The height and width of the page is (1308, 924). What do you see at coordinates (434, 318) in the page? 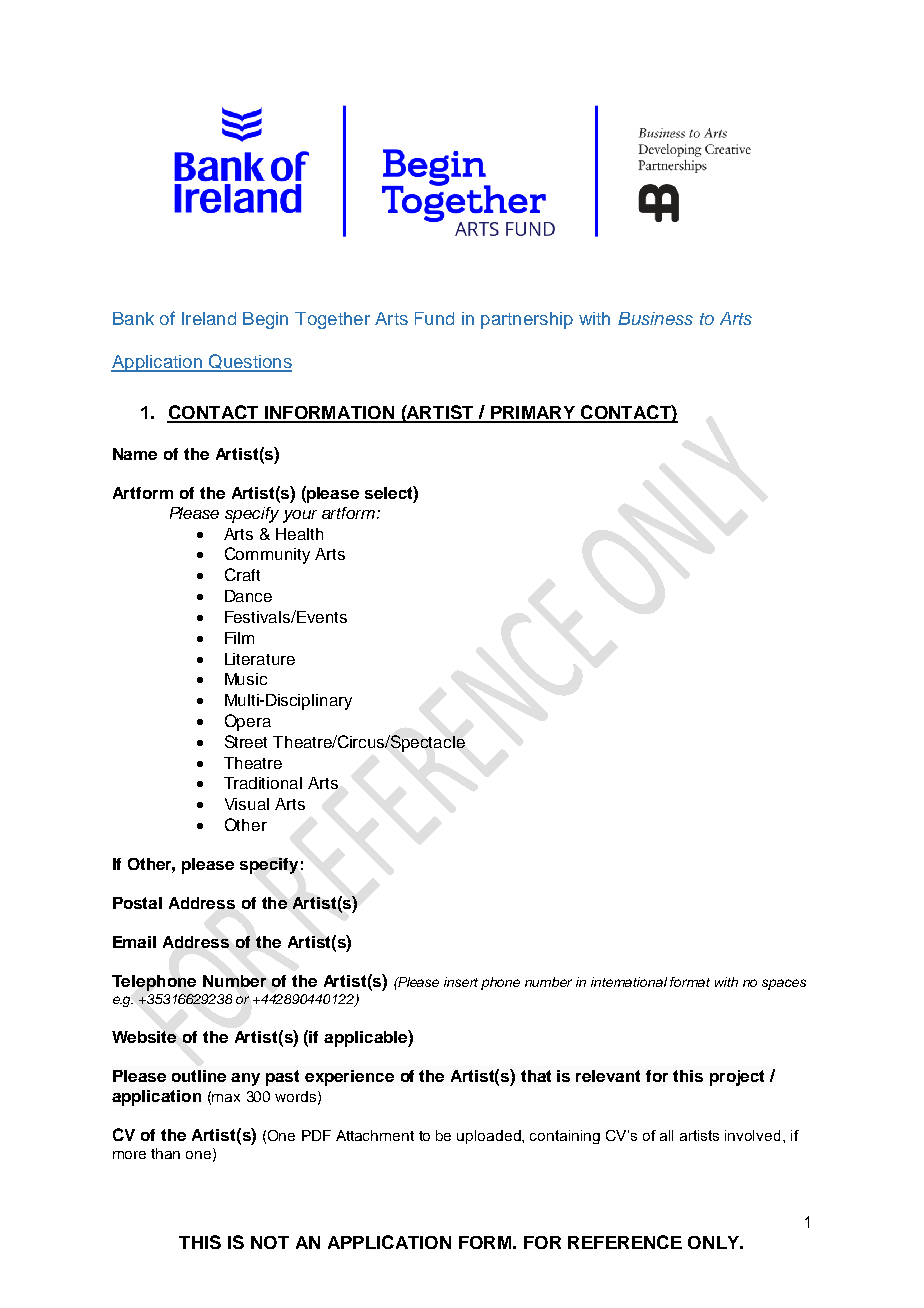
I see `Fund` at bounding box center [434, 318].
